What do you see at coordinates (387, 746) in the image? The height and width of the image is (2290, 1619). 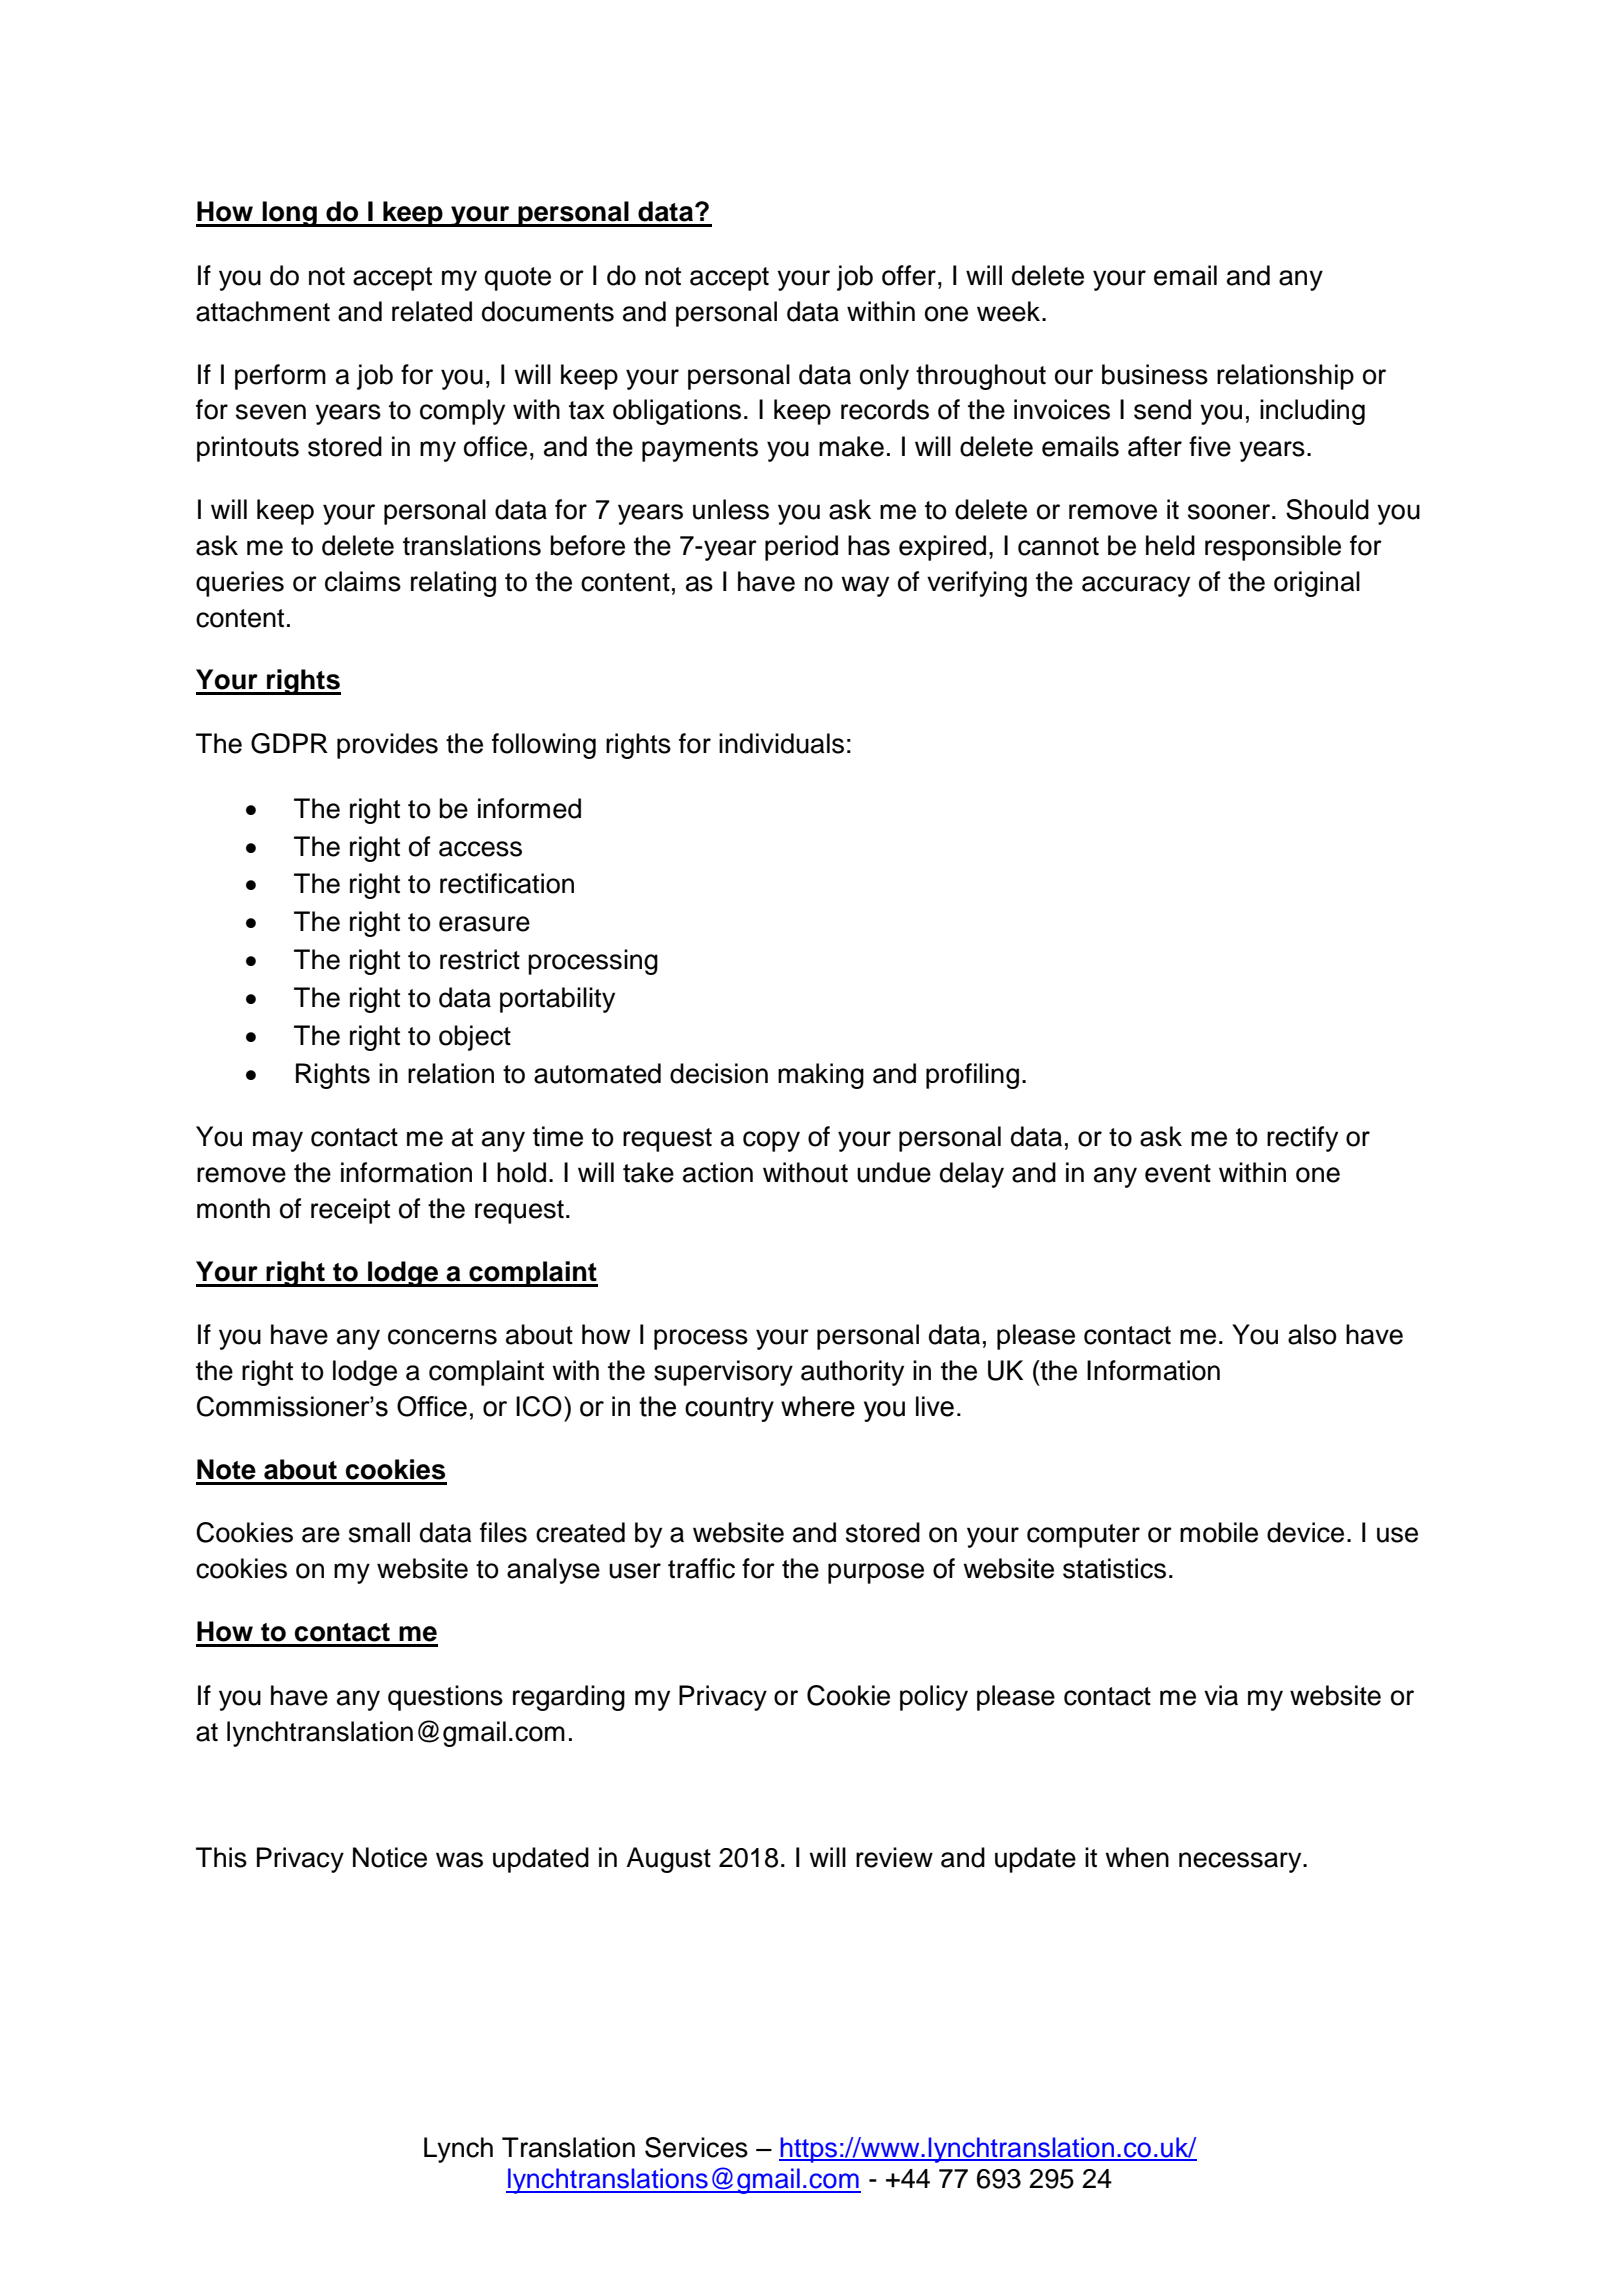 I see `provides` at bounding box center [387, 746].
